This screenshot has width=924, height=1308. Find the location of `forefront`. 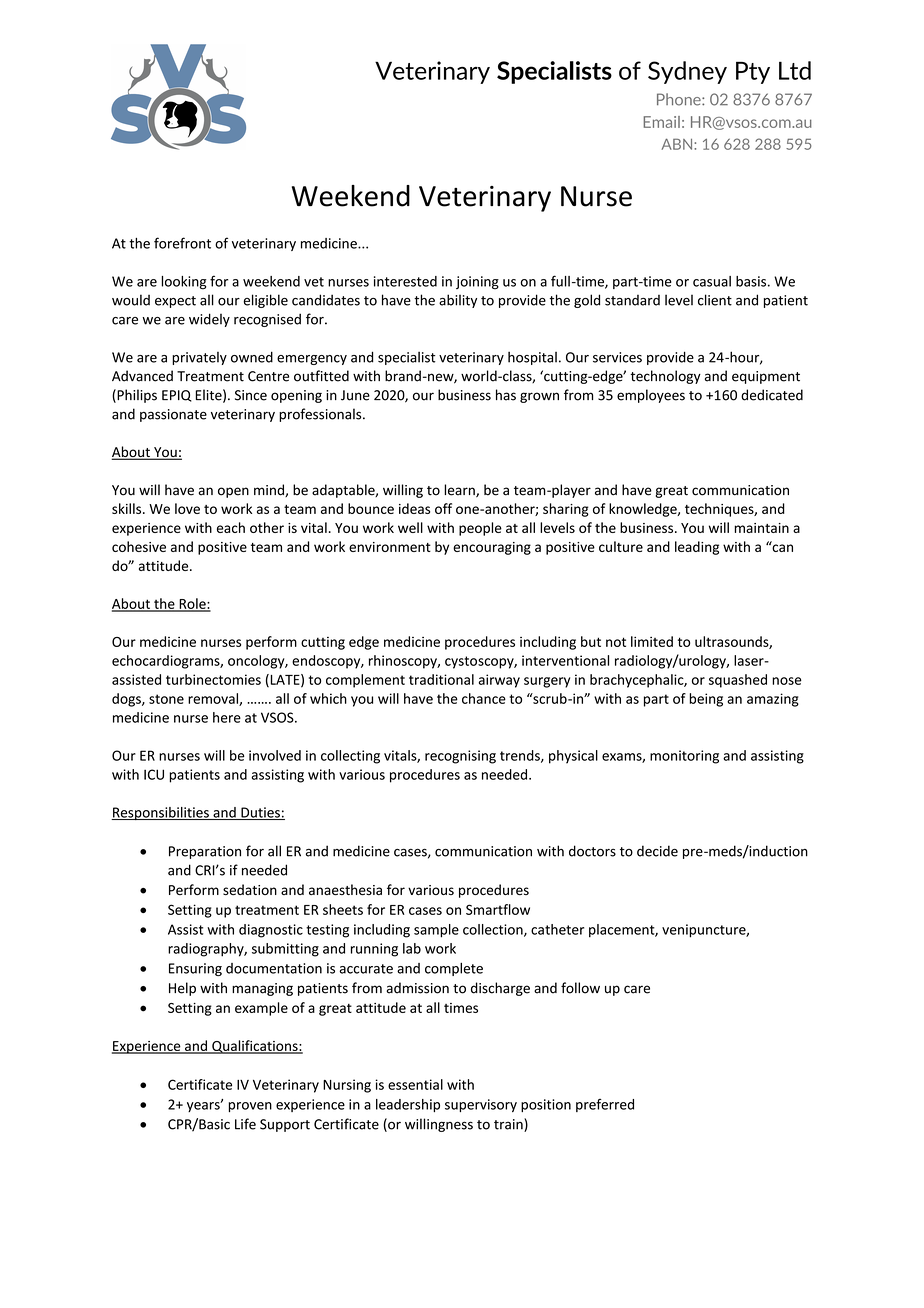

forefront is located at coordinates (182, 243).
